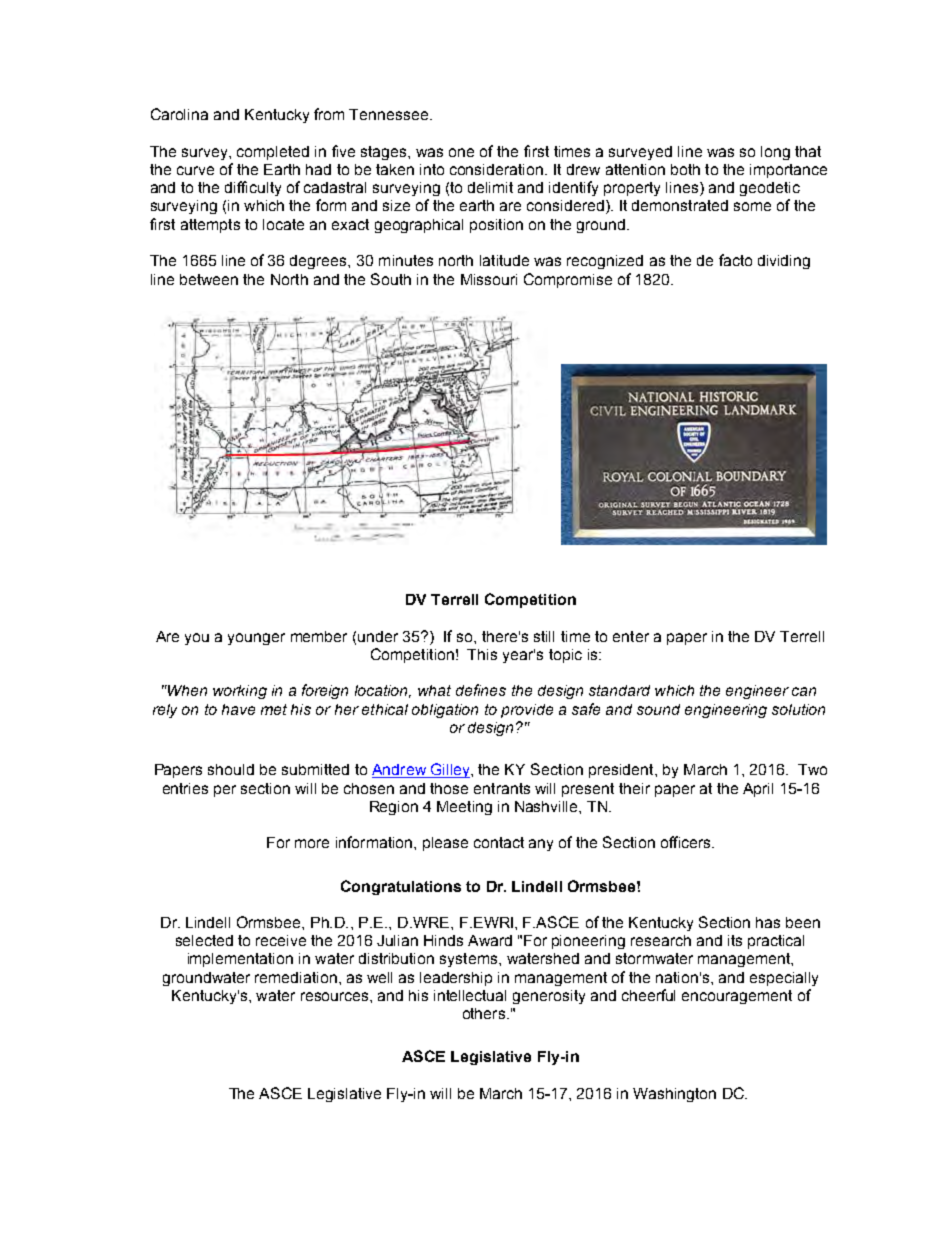  Describe the element at coordinates (296, 977) in the page. I see `remediation` at that location.
